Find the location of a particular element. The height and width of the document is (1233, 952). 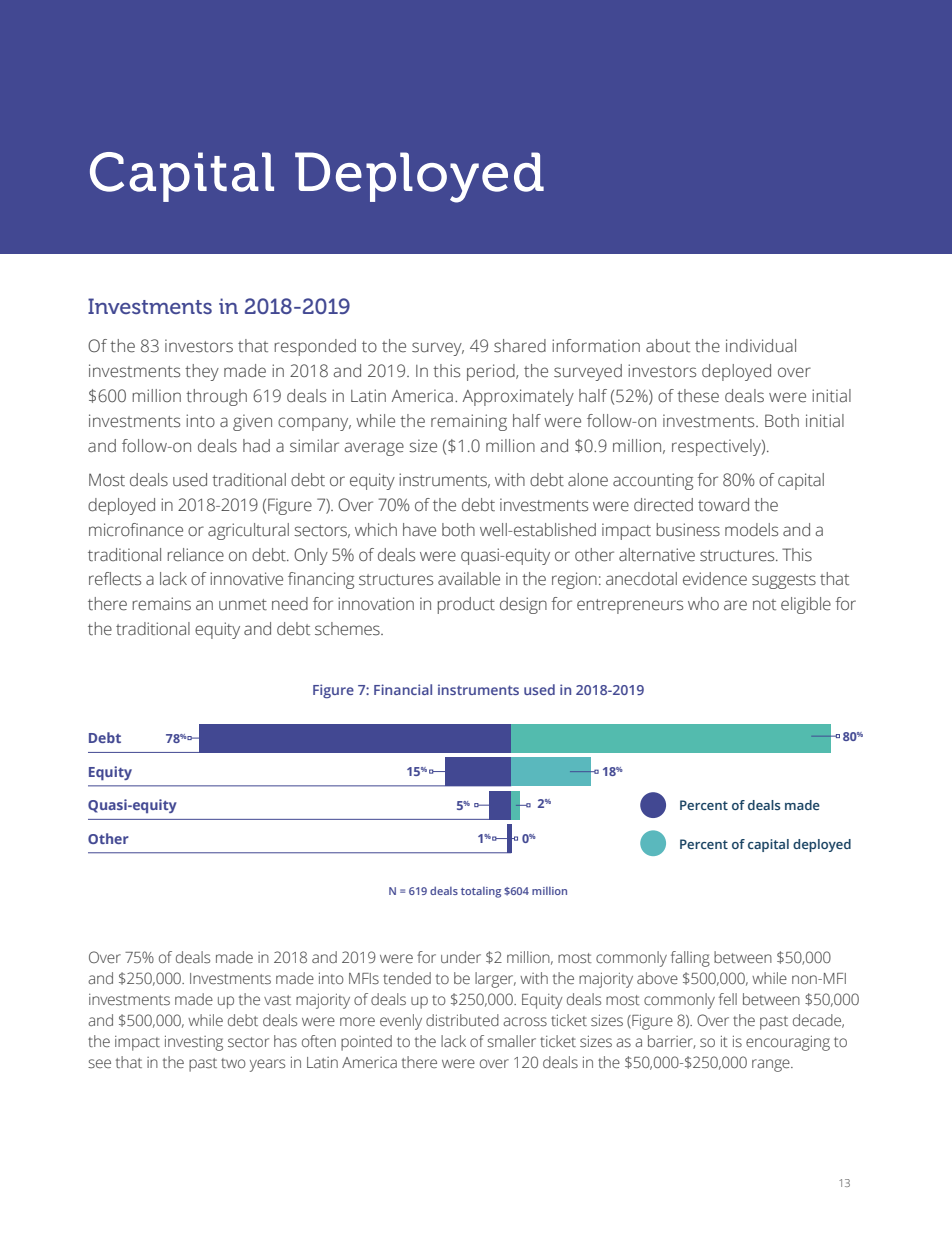

individual is located at coordinates (761, 346).
